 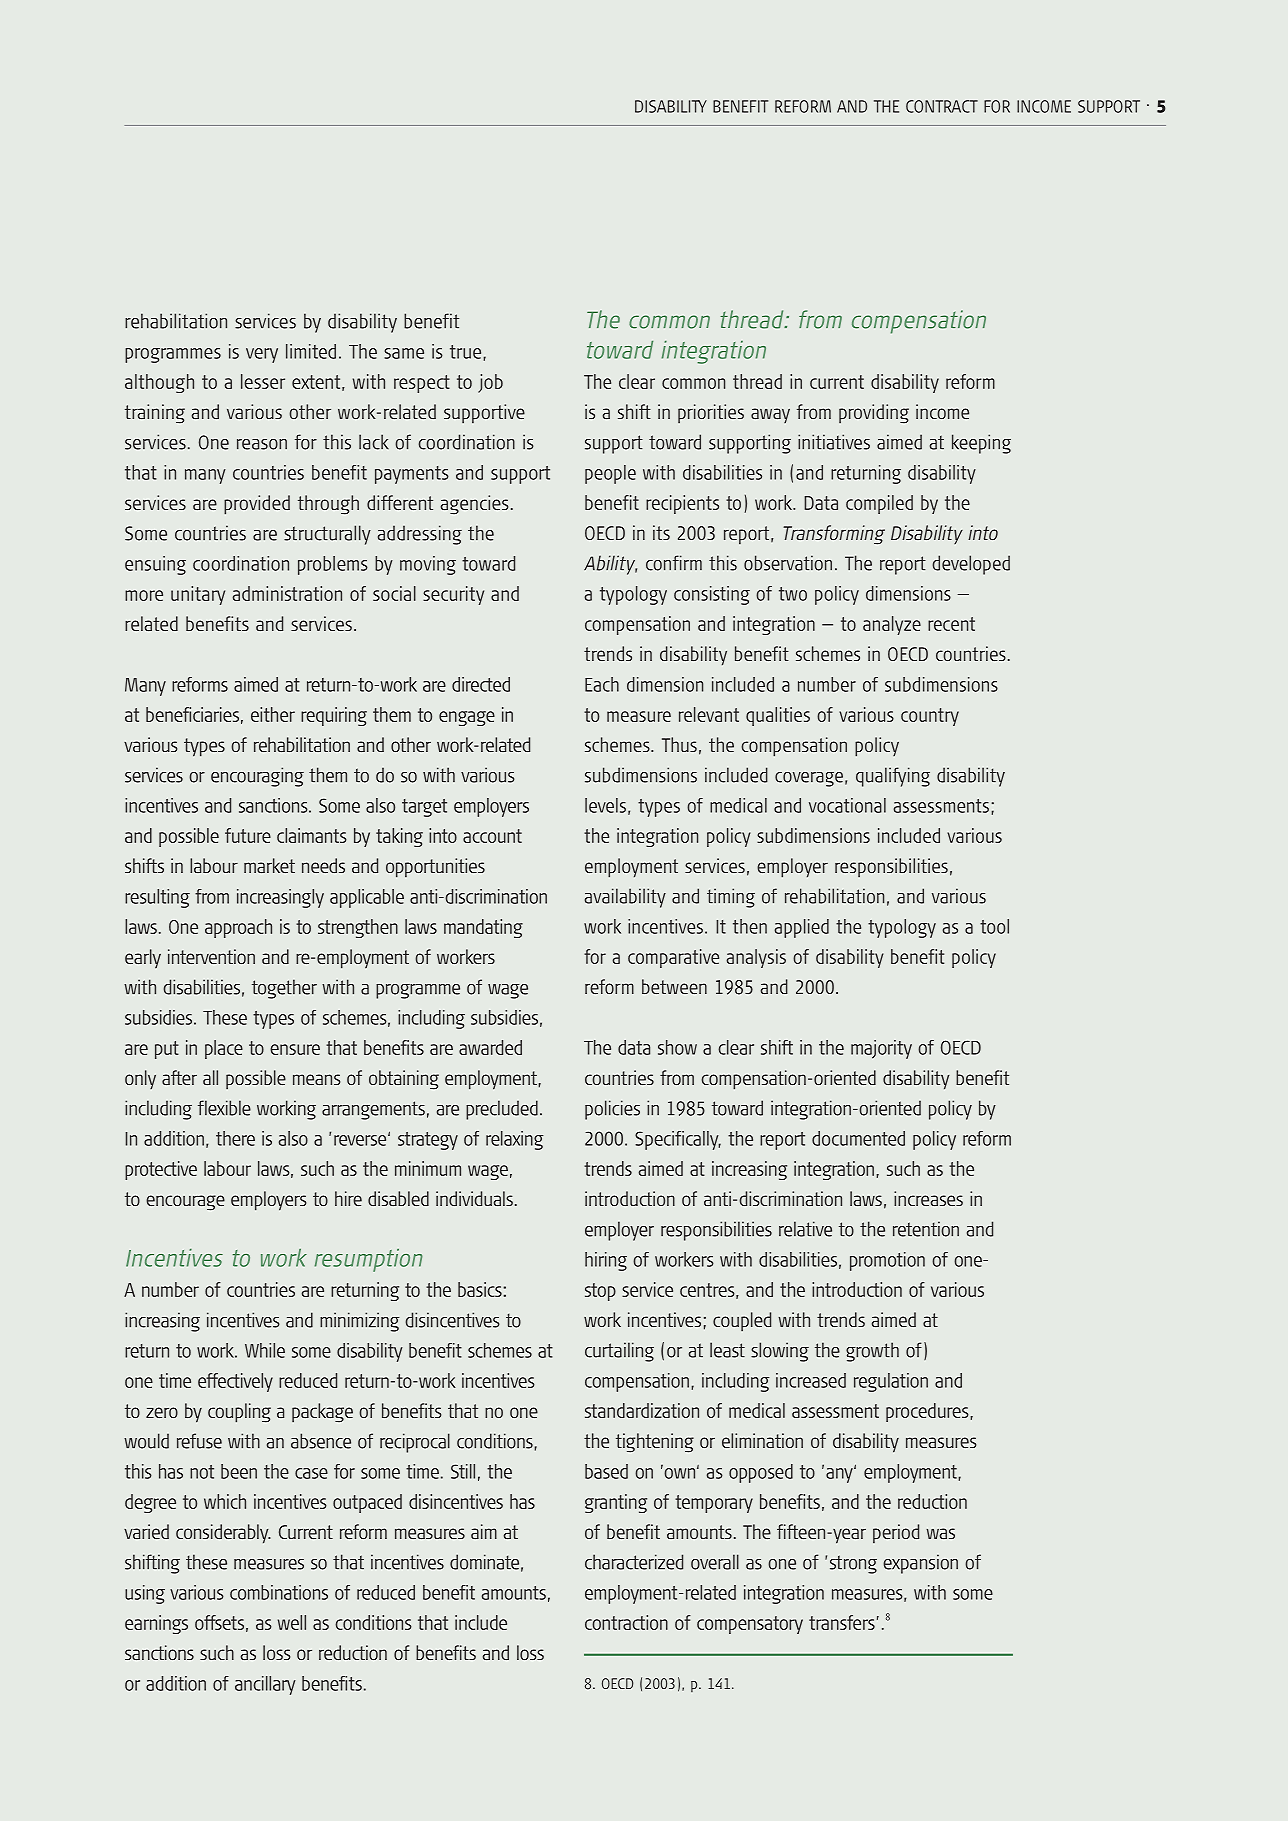 What do you see at coordinates (185, 1203) in the image?
I see `encourage` at bounding box center [185, 1203].
